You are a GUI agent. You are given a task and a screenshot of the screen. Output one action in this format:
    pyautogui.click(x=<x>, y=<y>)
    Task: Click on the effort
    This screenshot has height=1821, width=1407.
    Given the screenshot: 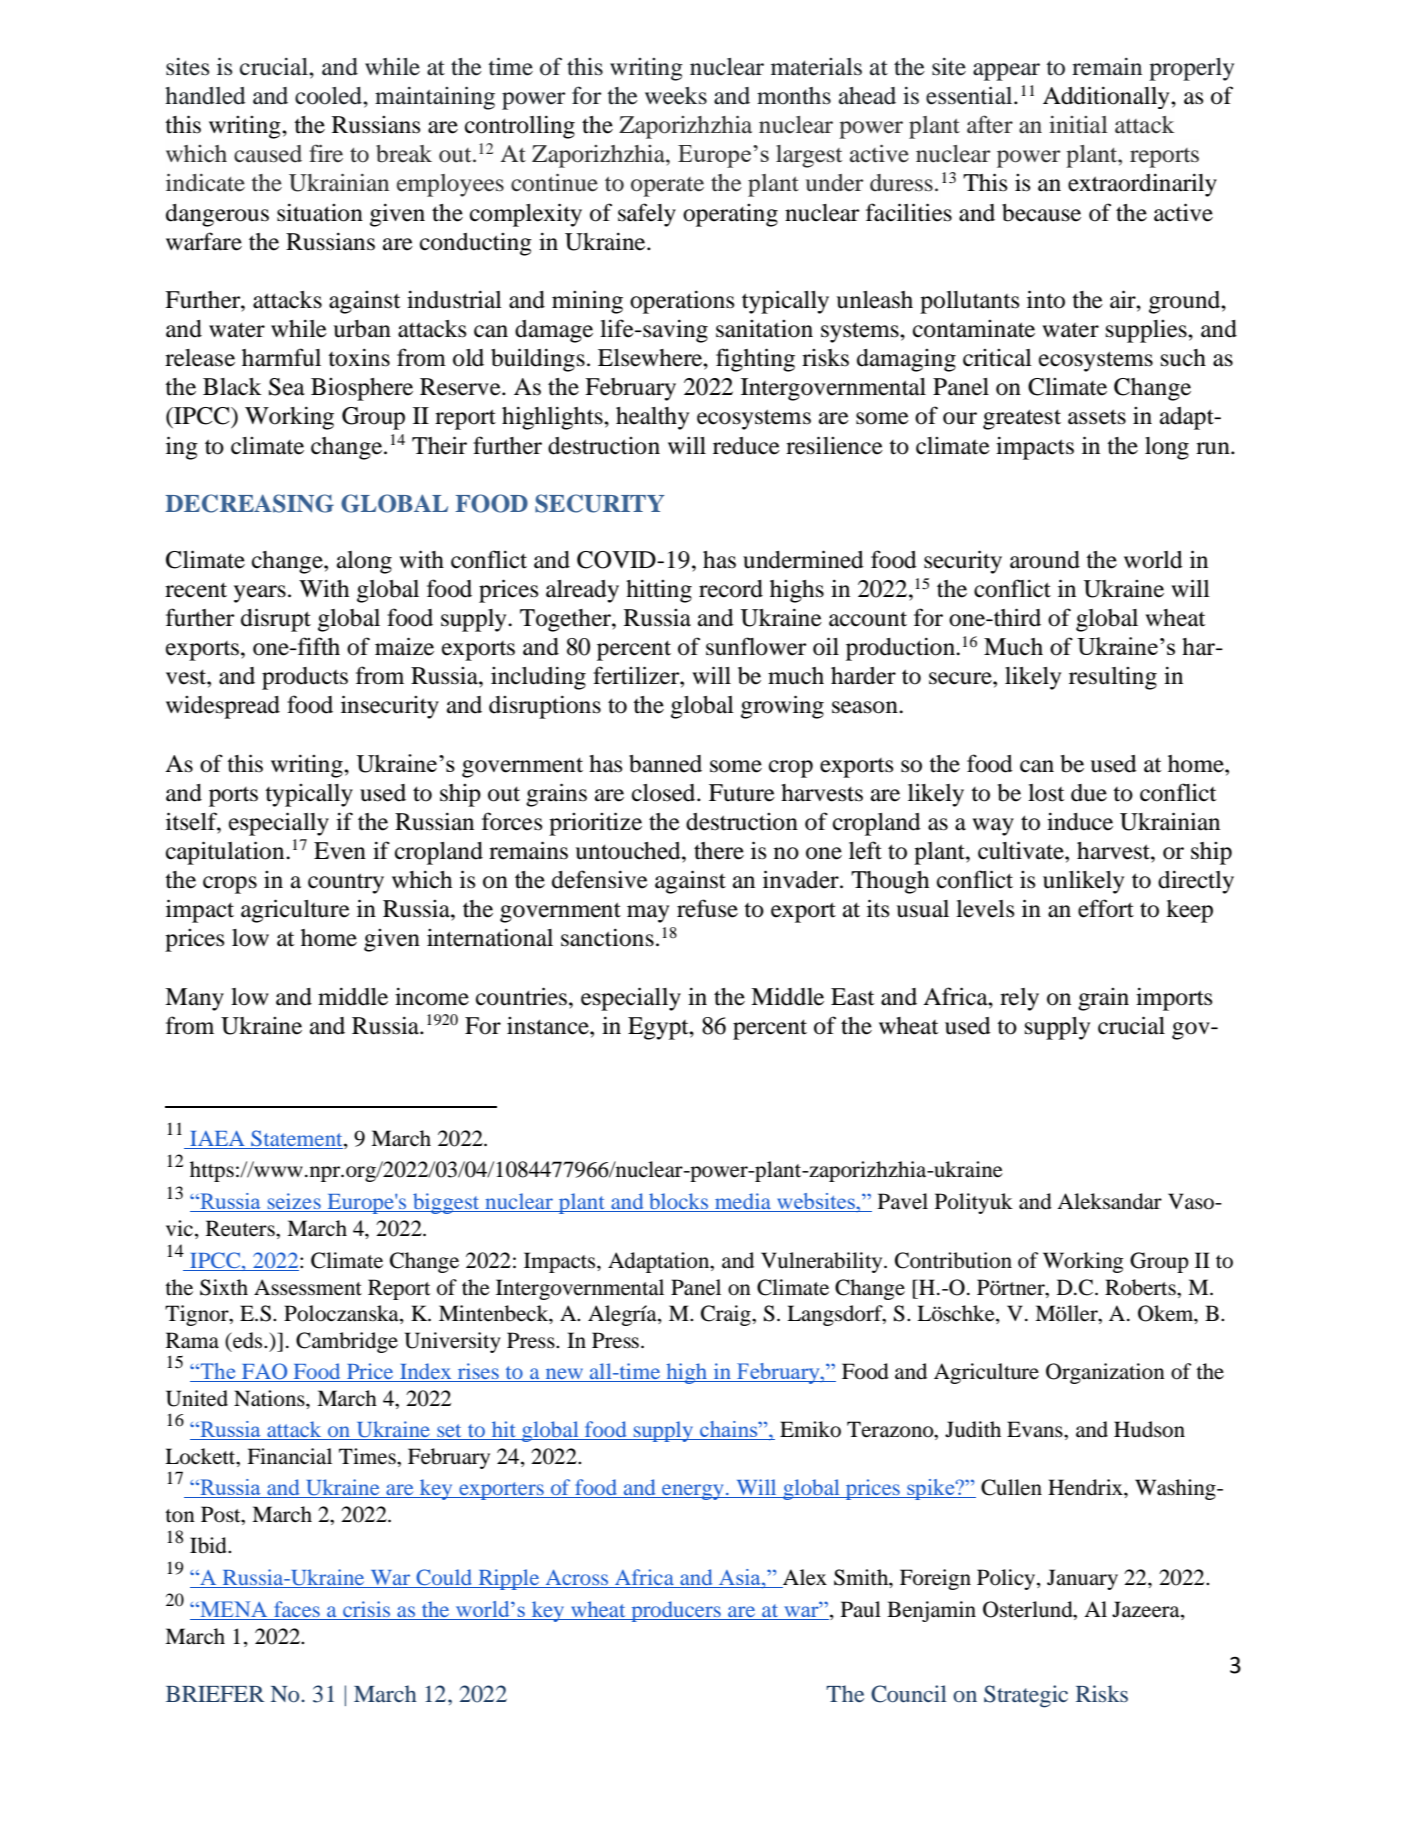 What is the action you would take?
    pyautogui.click(x=1106, y=908)
